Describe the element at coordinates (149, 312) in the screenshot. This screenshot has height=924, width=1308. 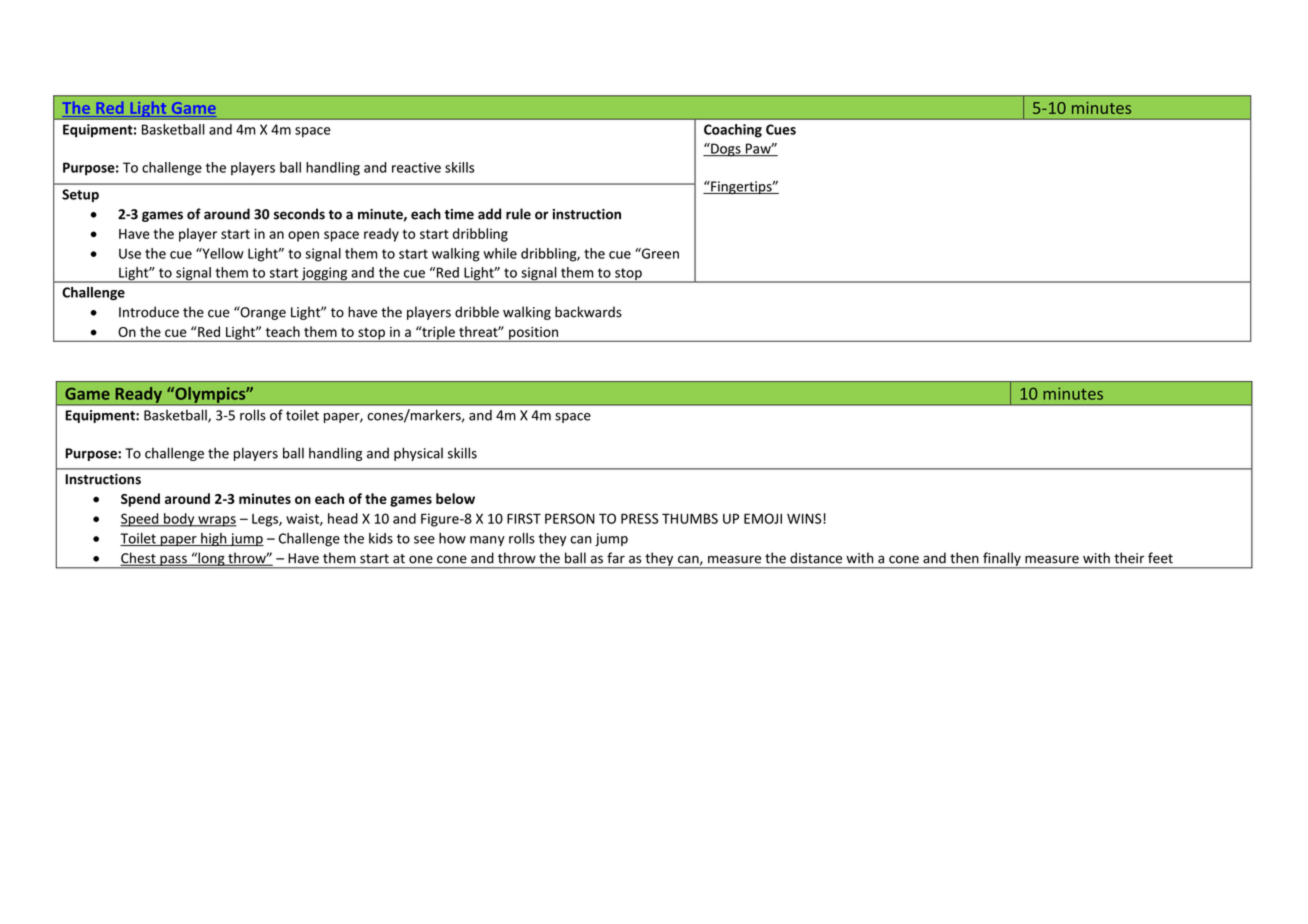
I see `Introduce` at that location.
